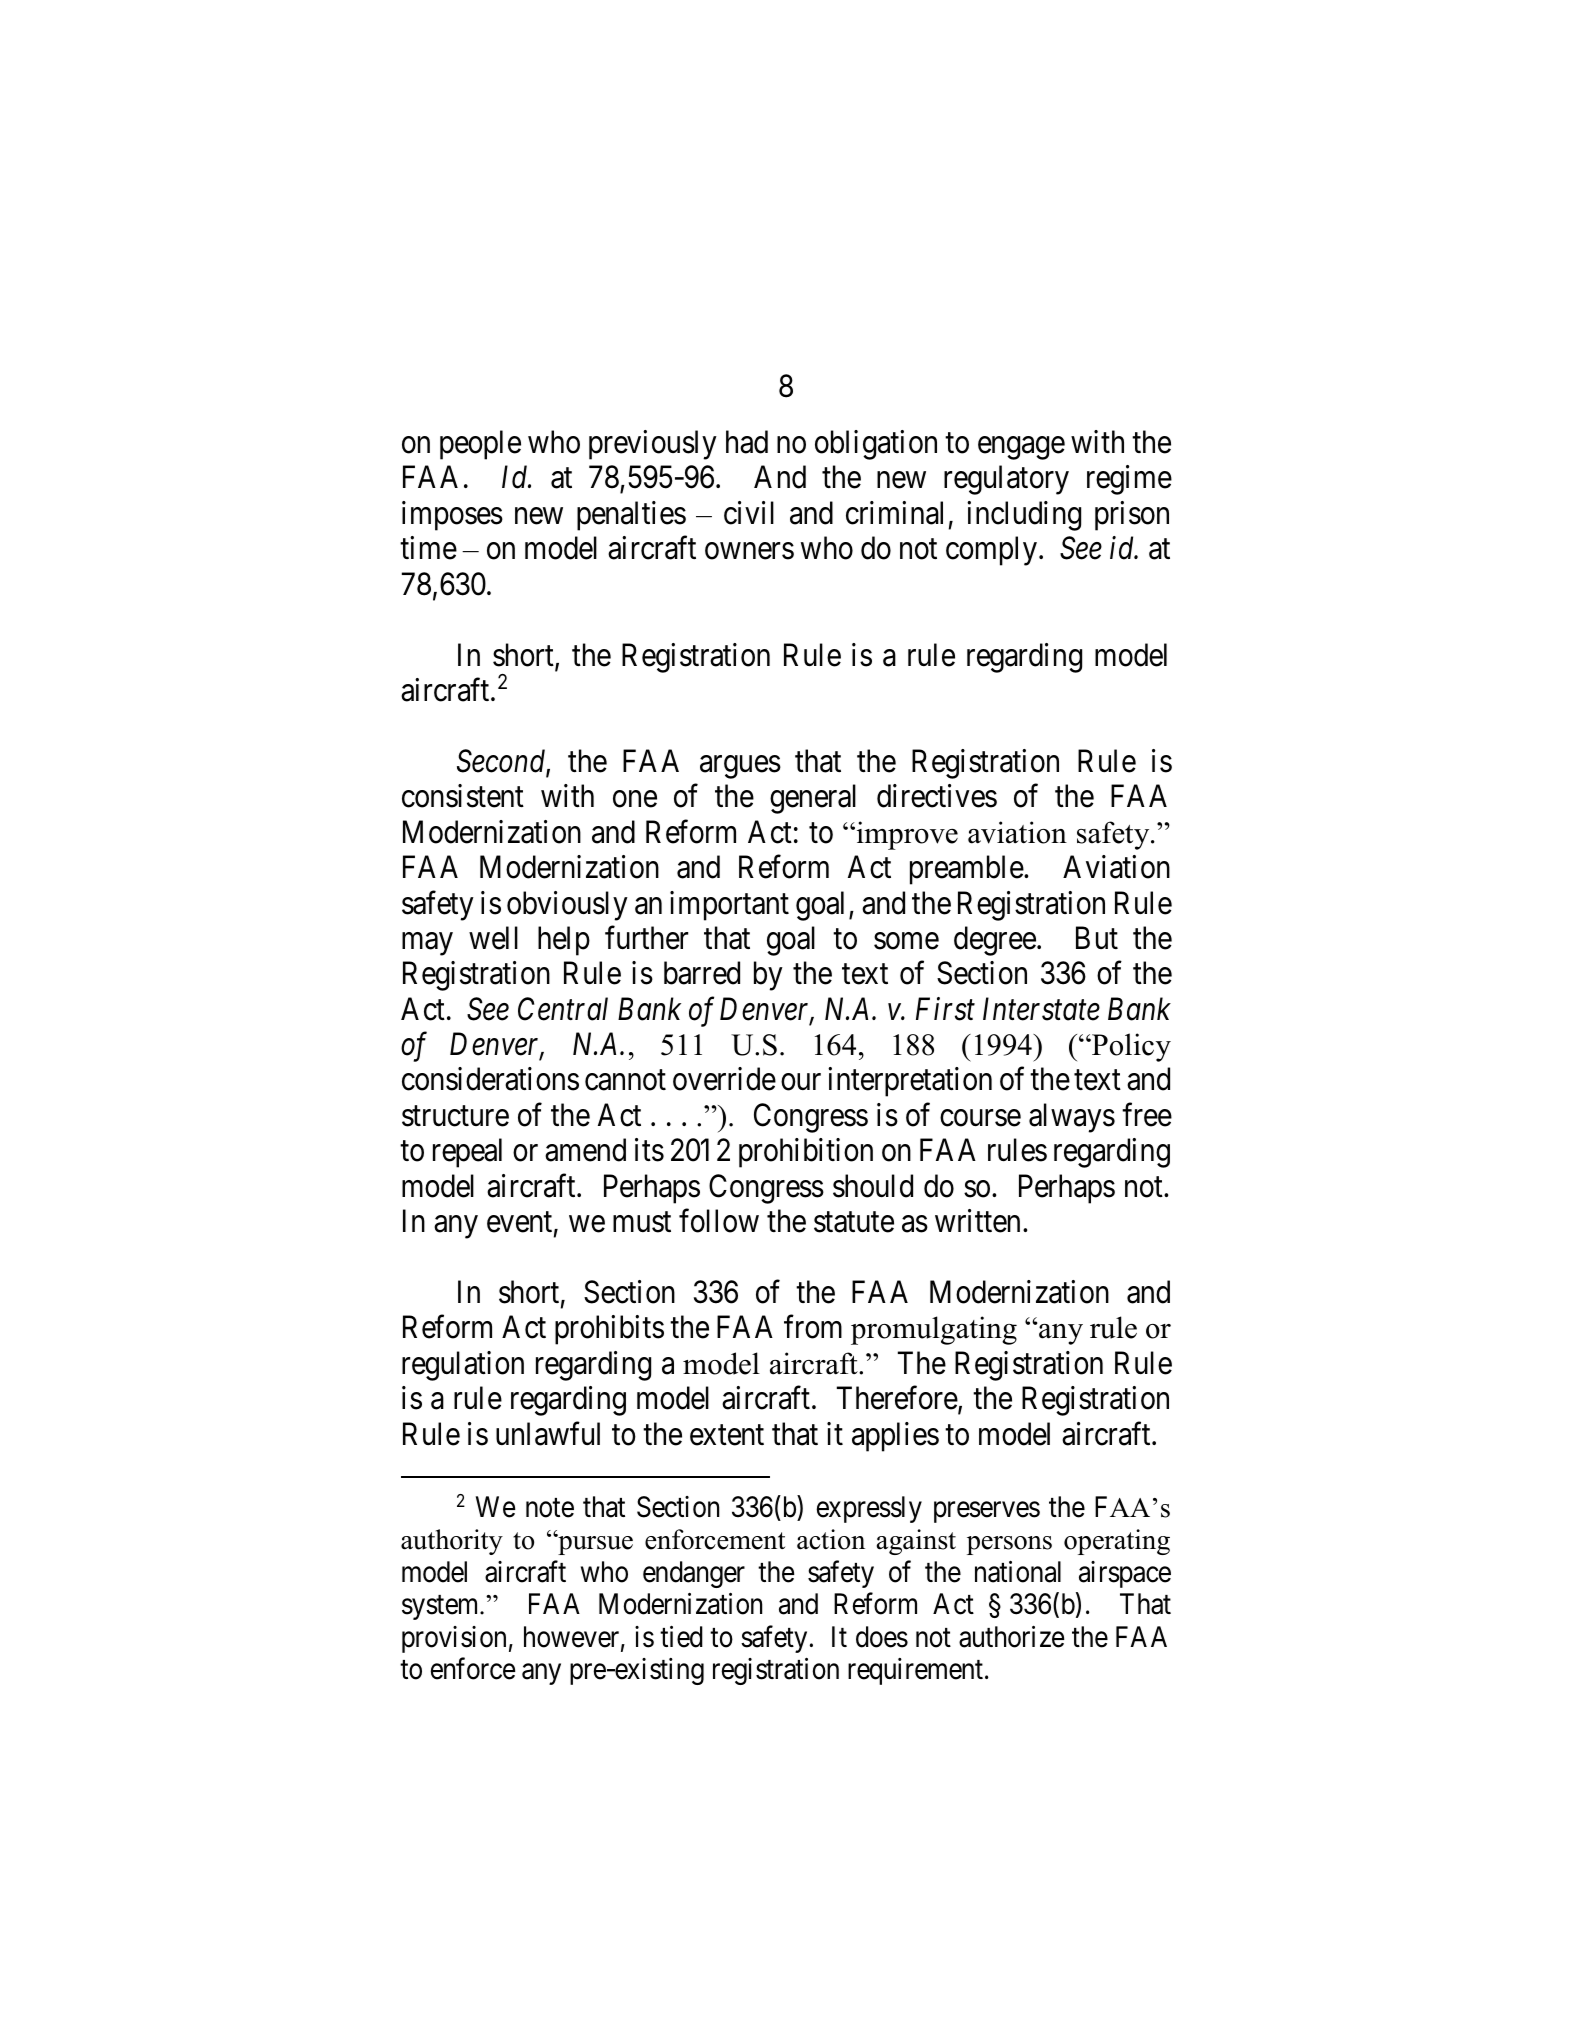 The height and width of the document is (2033, 1571). What do you see at coordinates (727, 1435) in the document?
I see `extent` at bounding box center [727, 1435].
